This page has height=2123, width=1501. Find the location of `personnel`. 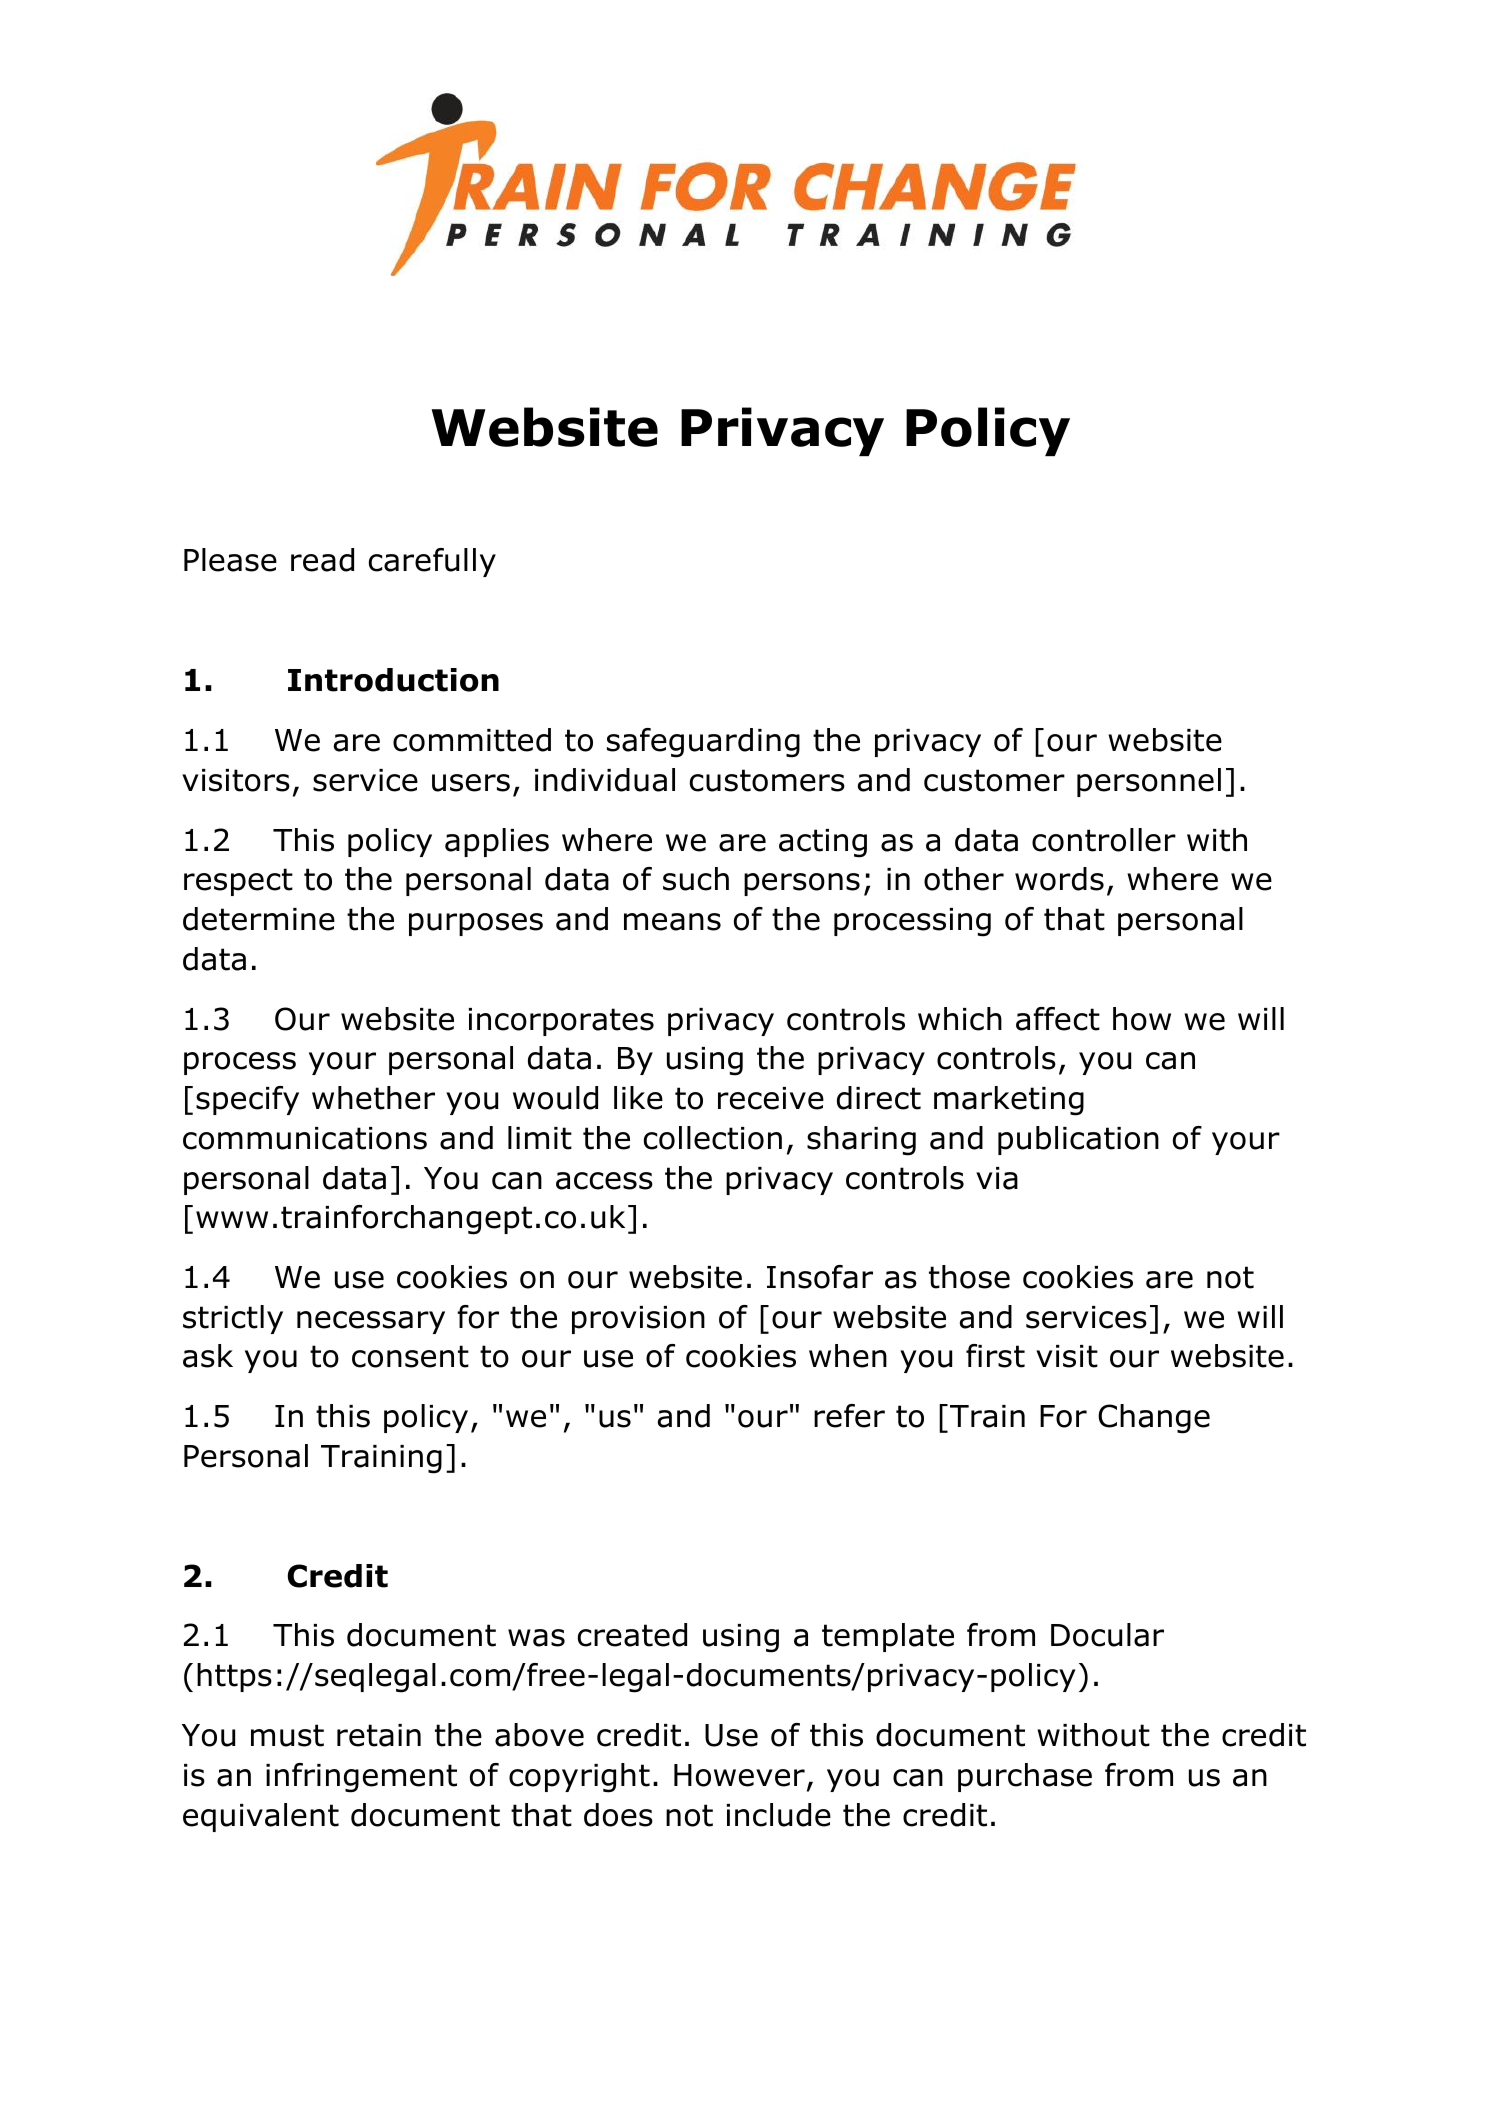

personnel is located at coordinates (1149, 782).
